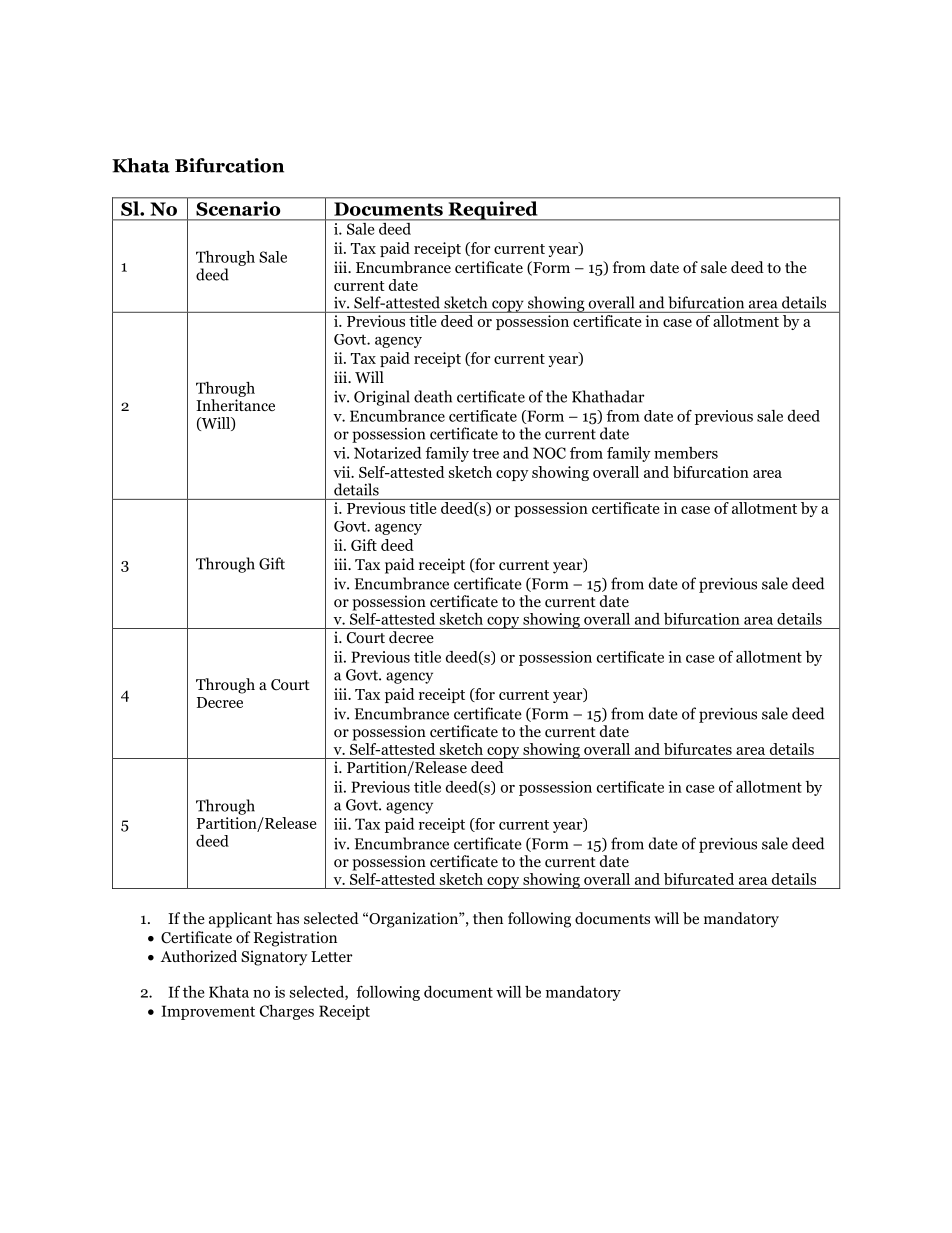 The image size is (952, 1233). What do you see at coordinates (493, 210) in the screenshot?
I see `Required` at bounding box center [493, 210].
